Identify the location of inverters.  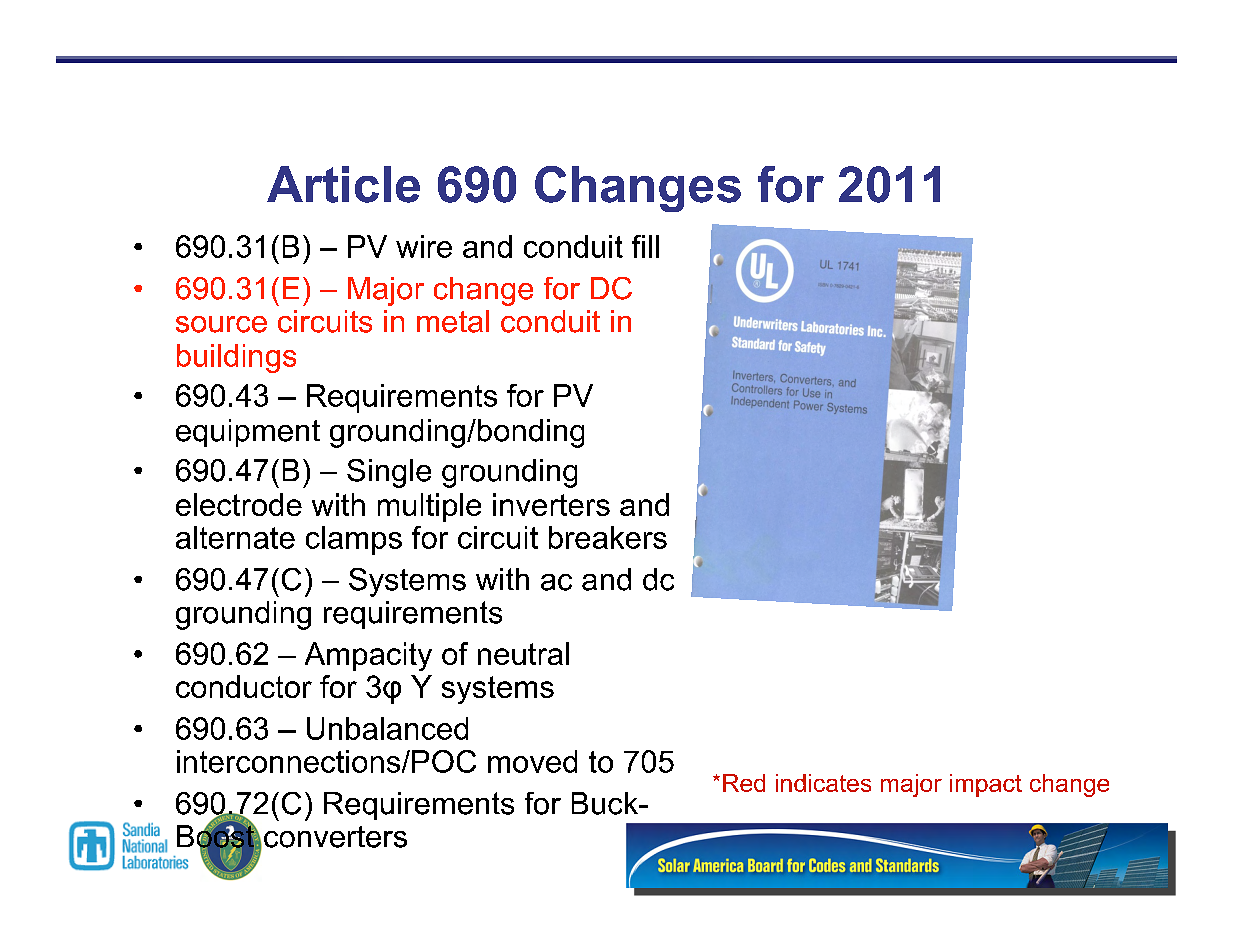
(551, 504).
